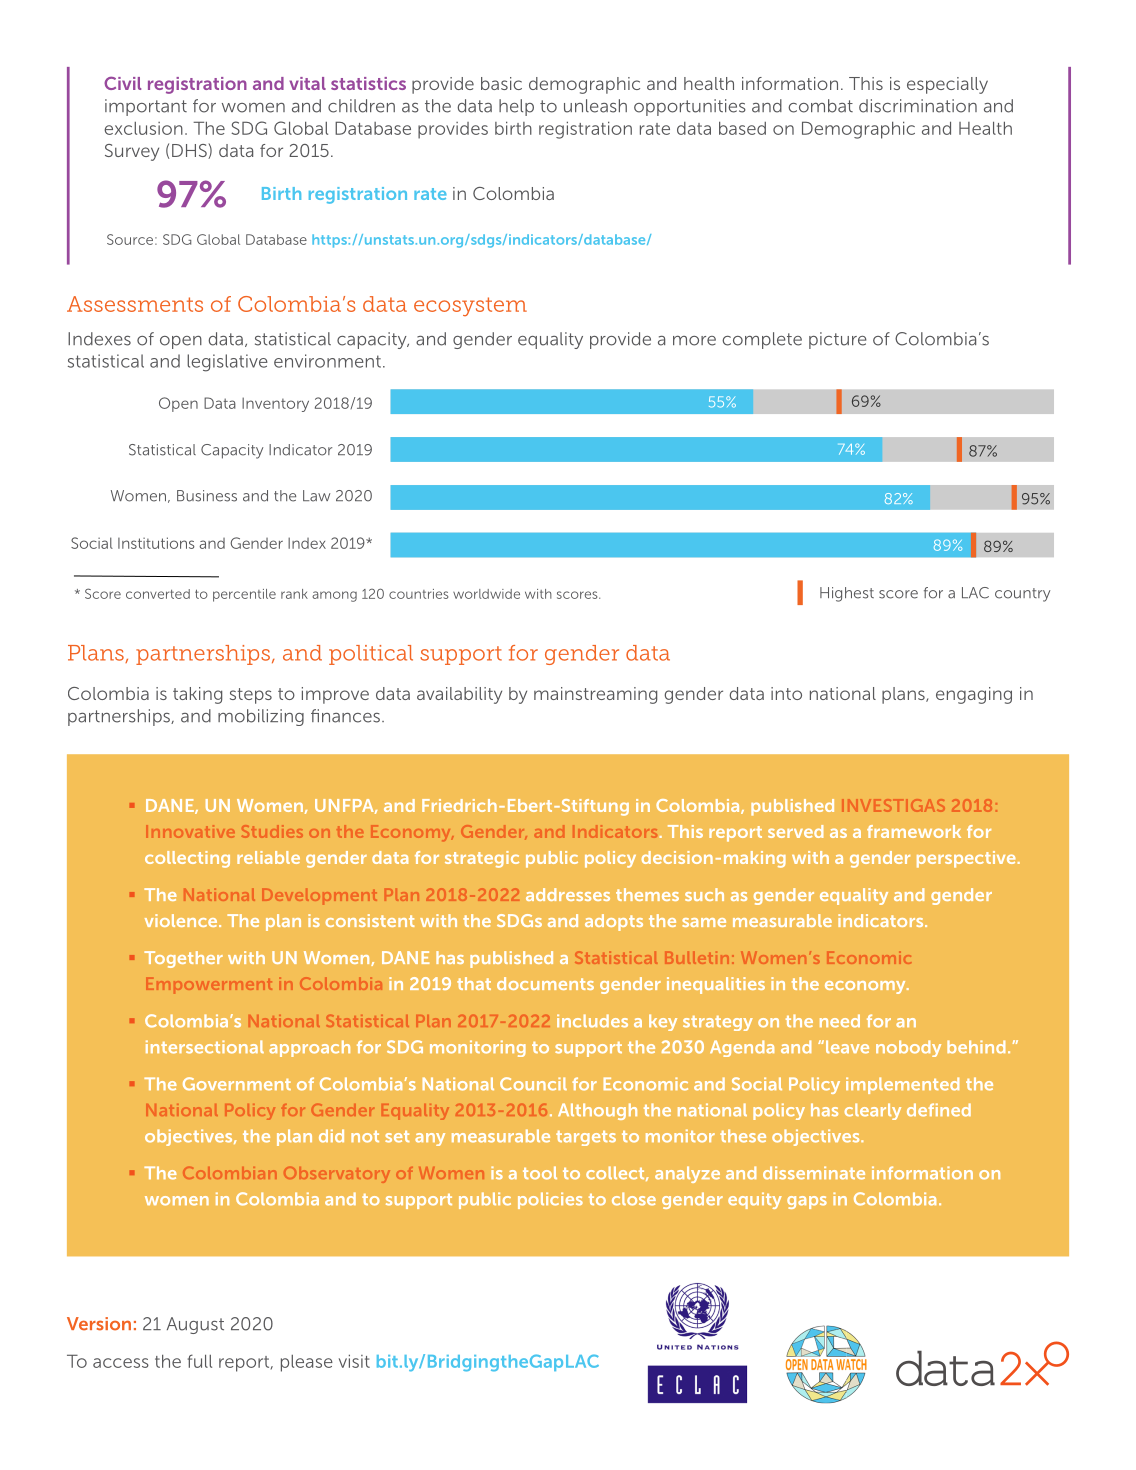 This screenshot has width=1136, height=1470. I want to click on discrimination, so click(918, 106).
